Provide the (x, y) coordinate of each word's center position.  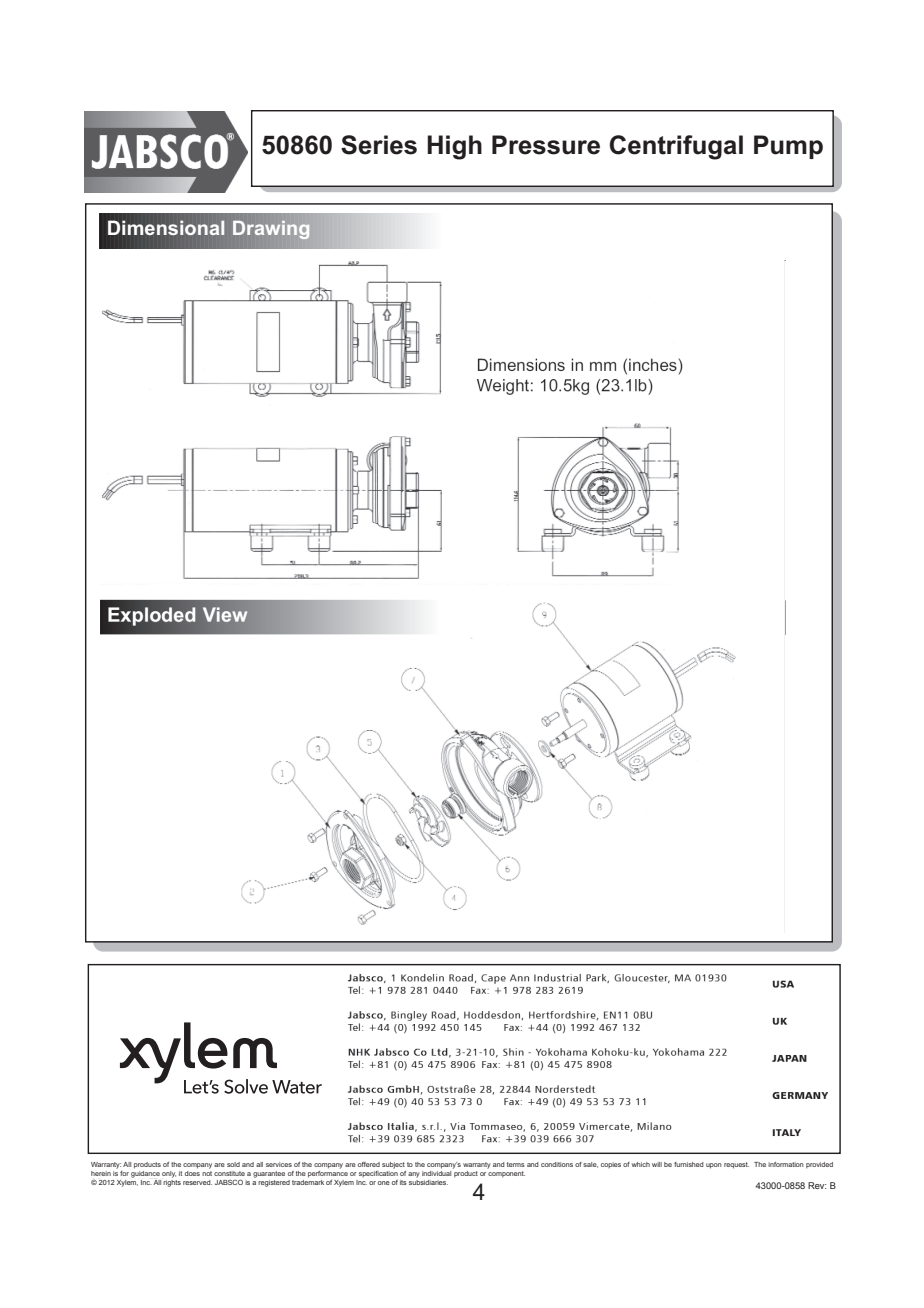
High (454, 147)
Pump (788, 147)
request (736, 1165)
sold (233, 1164)
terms (516, 1164)
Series (379, 145)
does (192, 1172)
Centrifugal (676, 147)
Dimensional (166, 228)
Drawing (271, 230)
